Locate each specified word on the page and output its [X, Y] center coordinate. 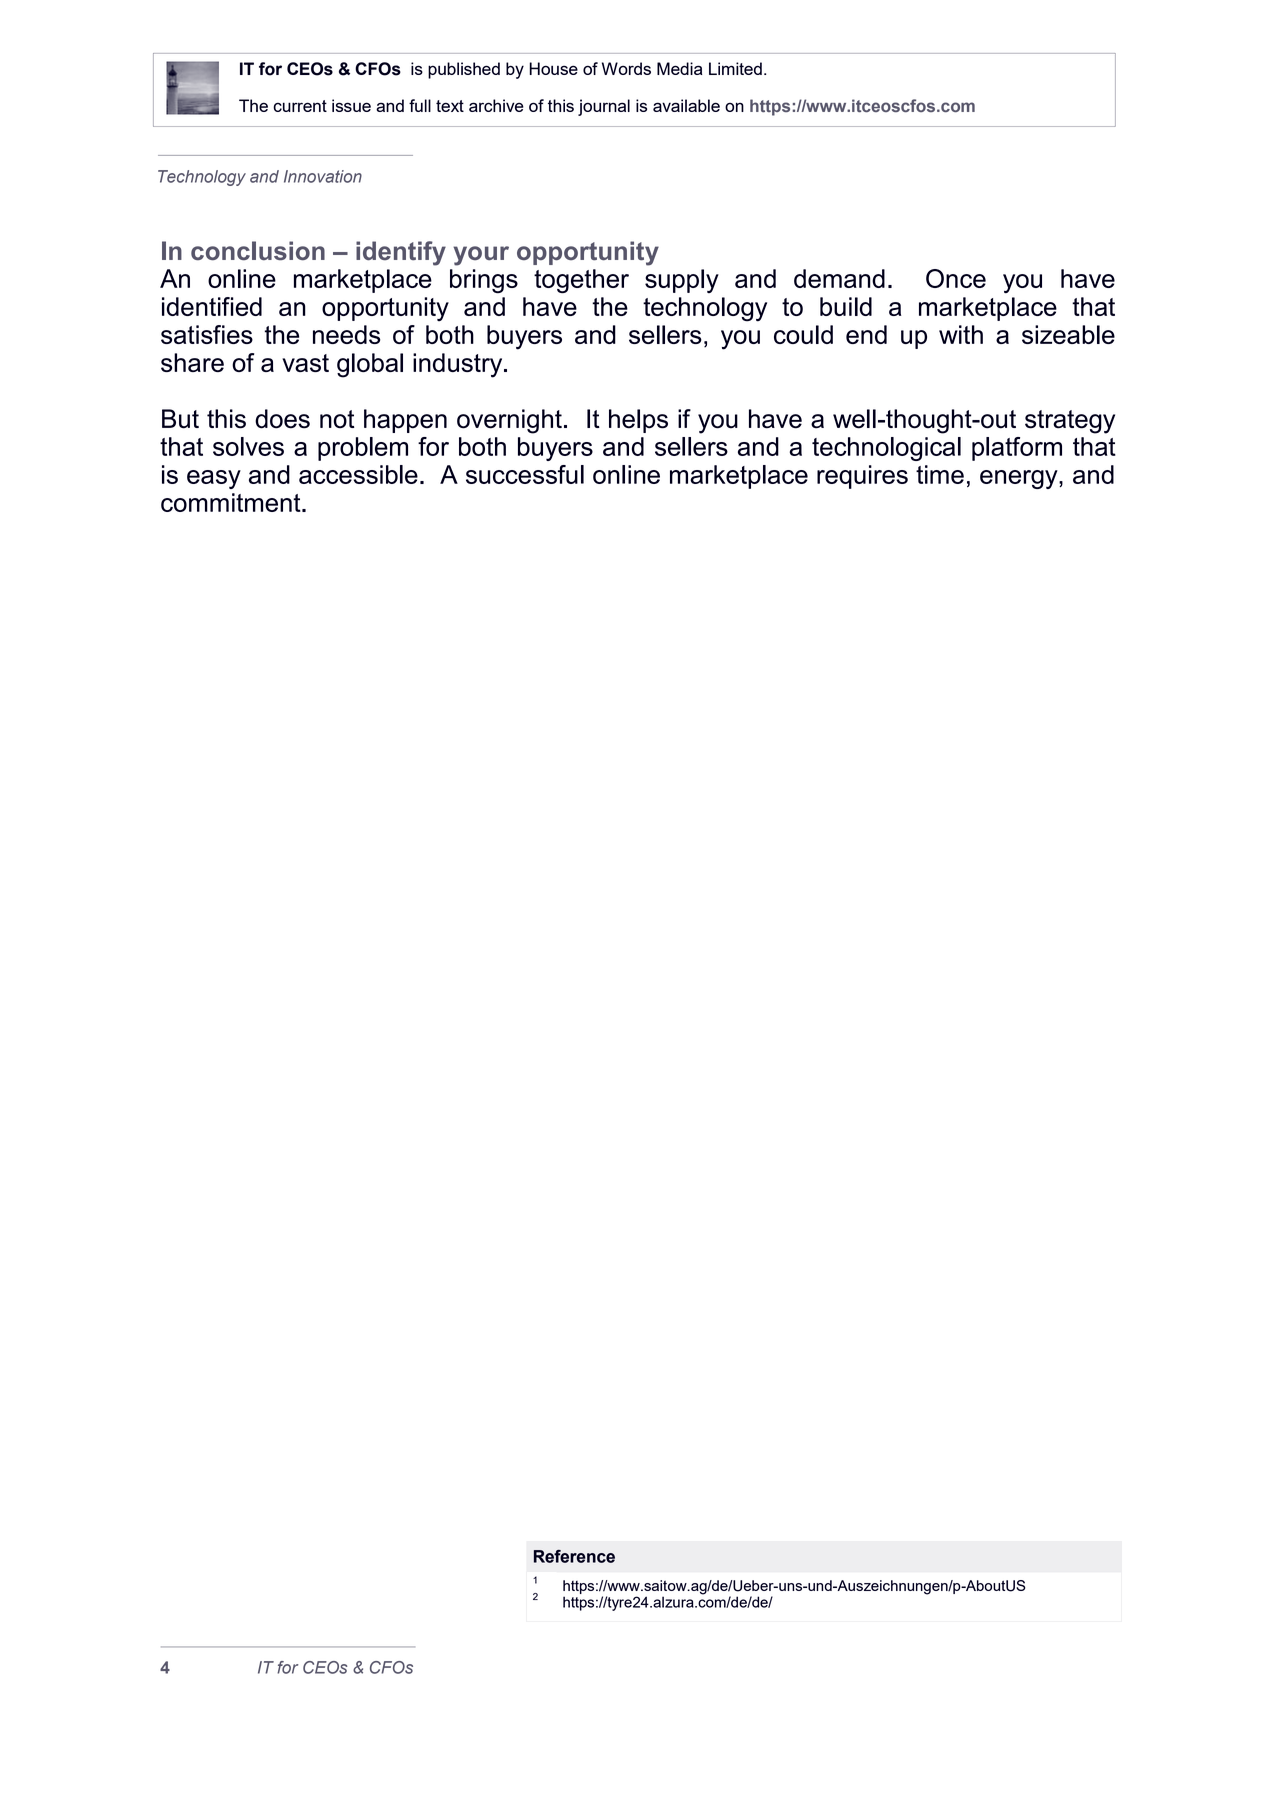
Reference [574, 1556]
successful [525, 474]
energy [1020, 479]
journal [604, 107]
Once [956, 278]
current [300, 106]
